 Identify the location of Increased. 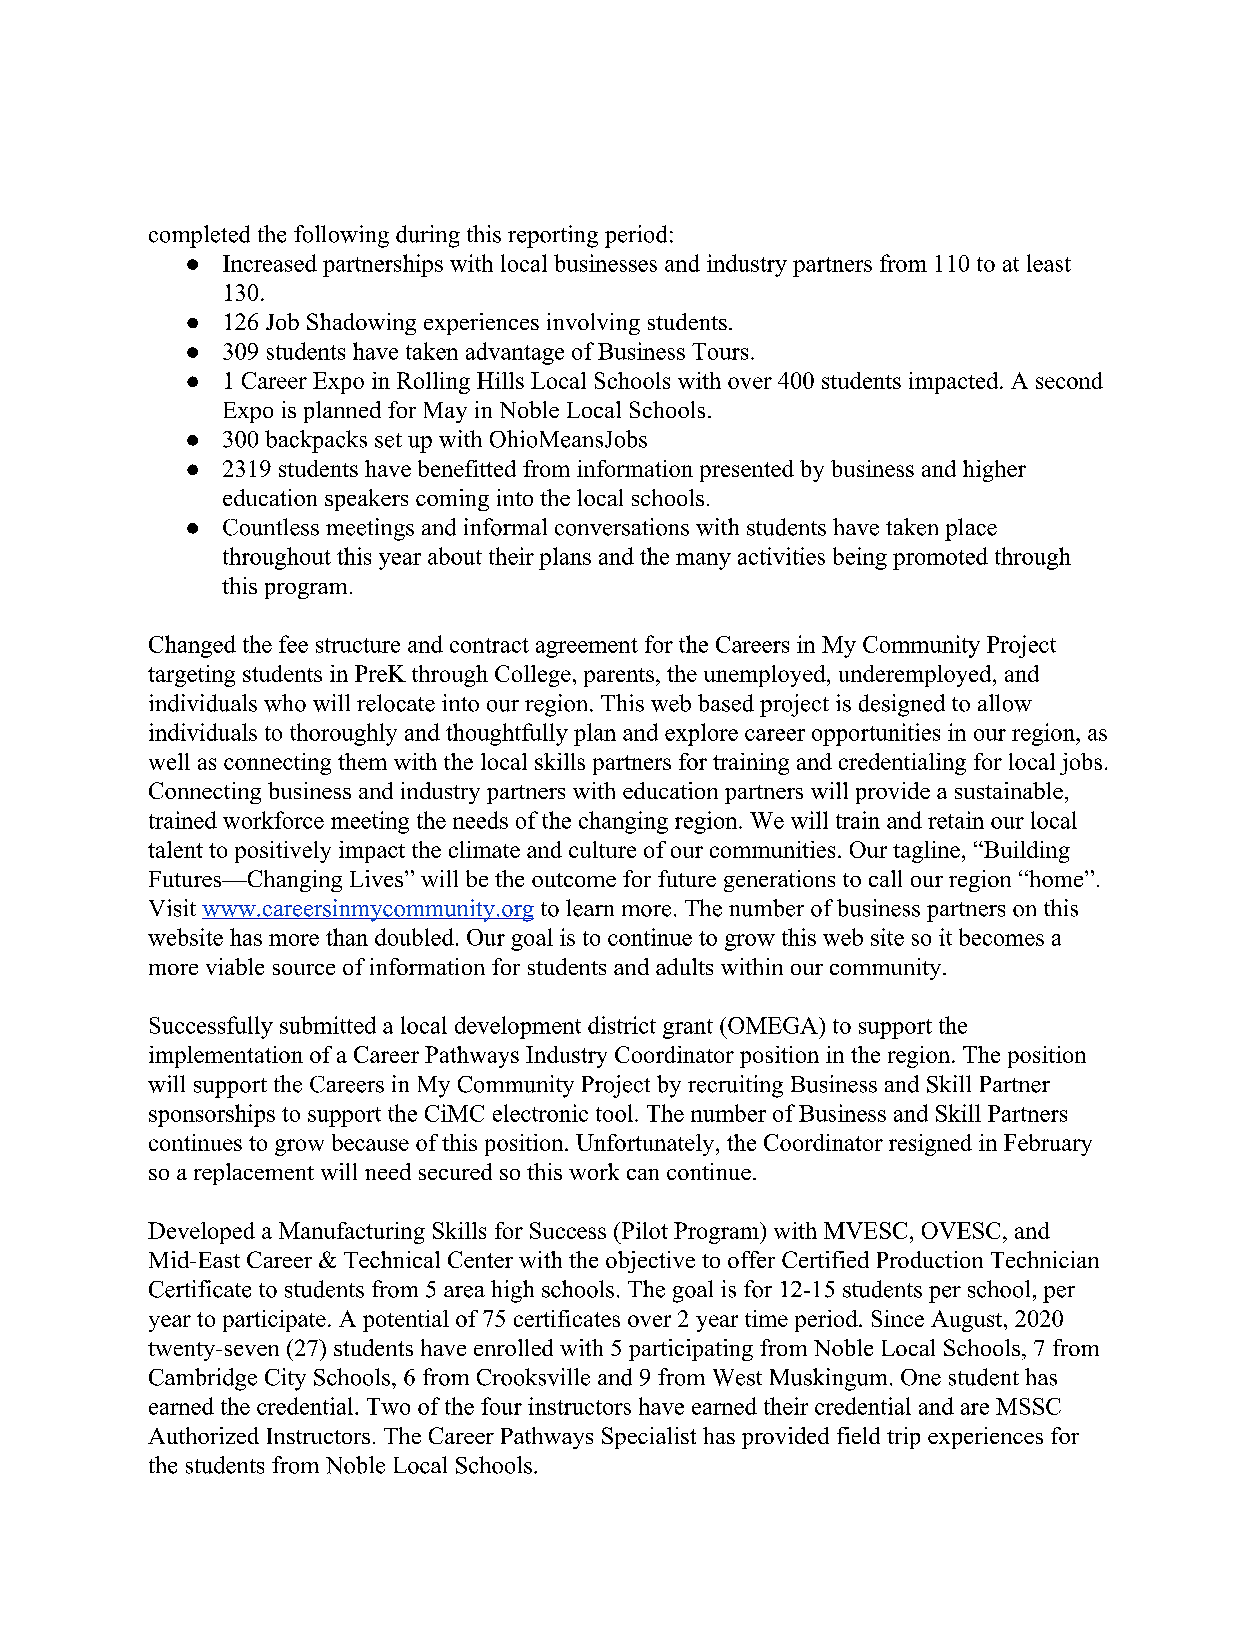
(270, 263).
